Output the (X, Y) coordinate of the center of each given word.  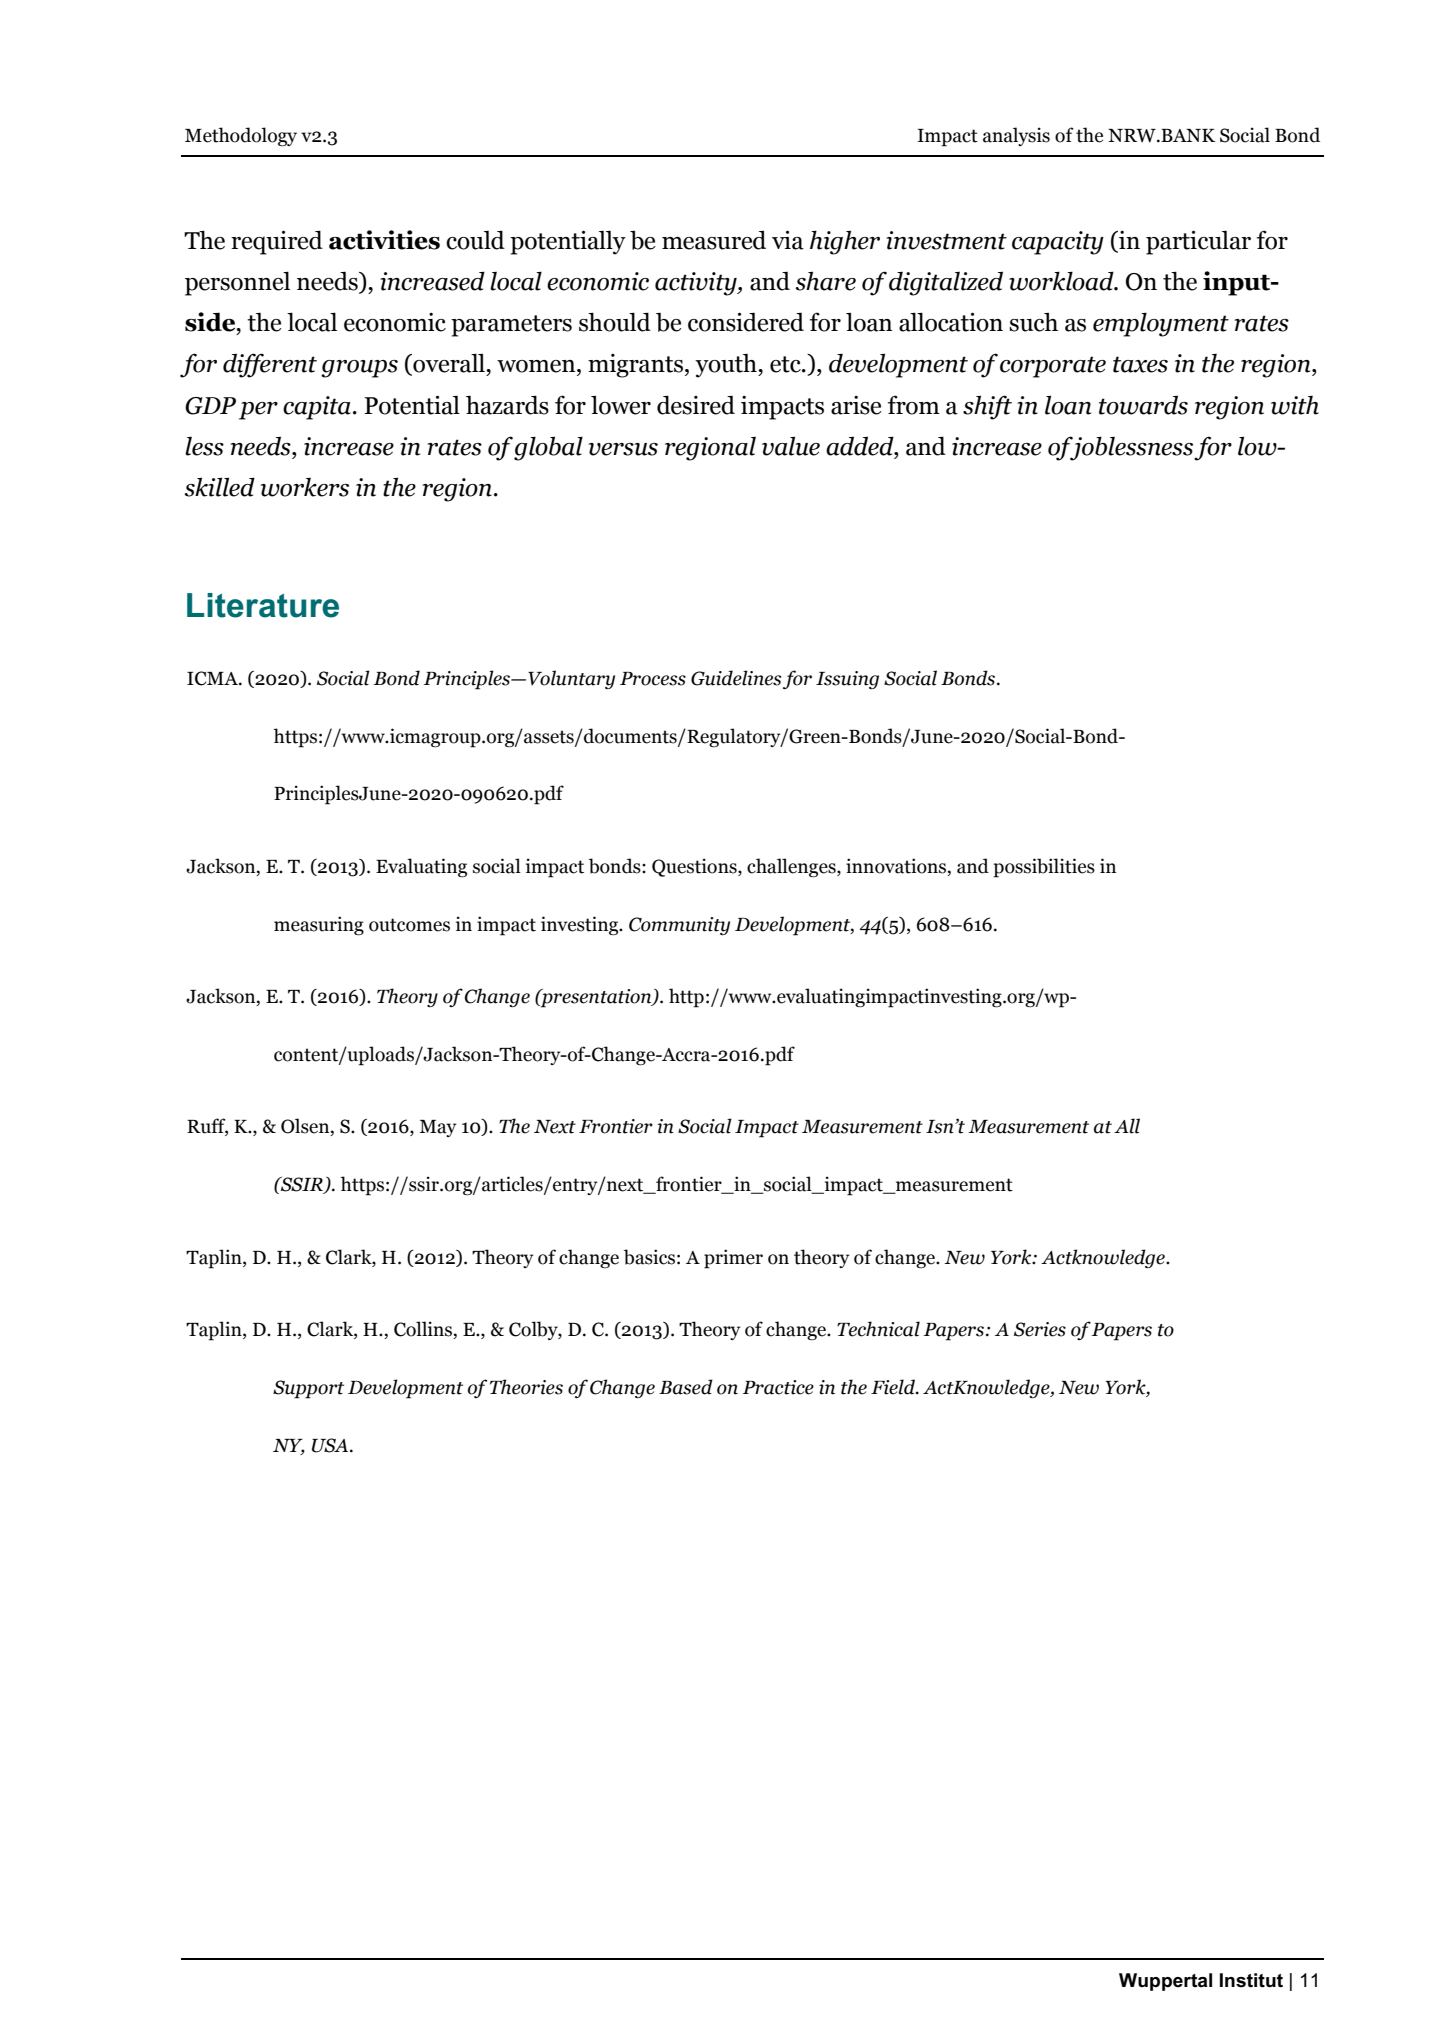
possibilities (1044, 868)
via (788, 240)
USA (331, 1445)
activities (384, 240)
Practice (778, 1387)
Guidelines (736, 678)
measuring (319, 926)
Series (1040, 1329)
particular (1198, 242)
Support (308, 1389)
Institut (1251, 1980)
